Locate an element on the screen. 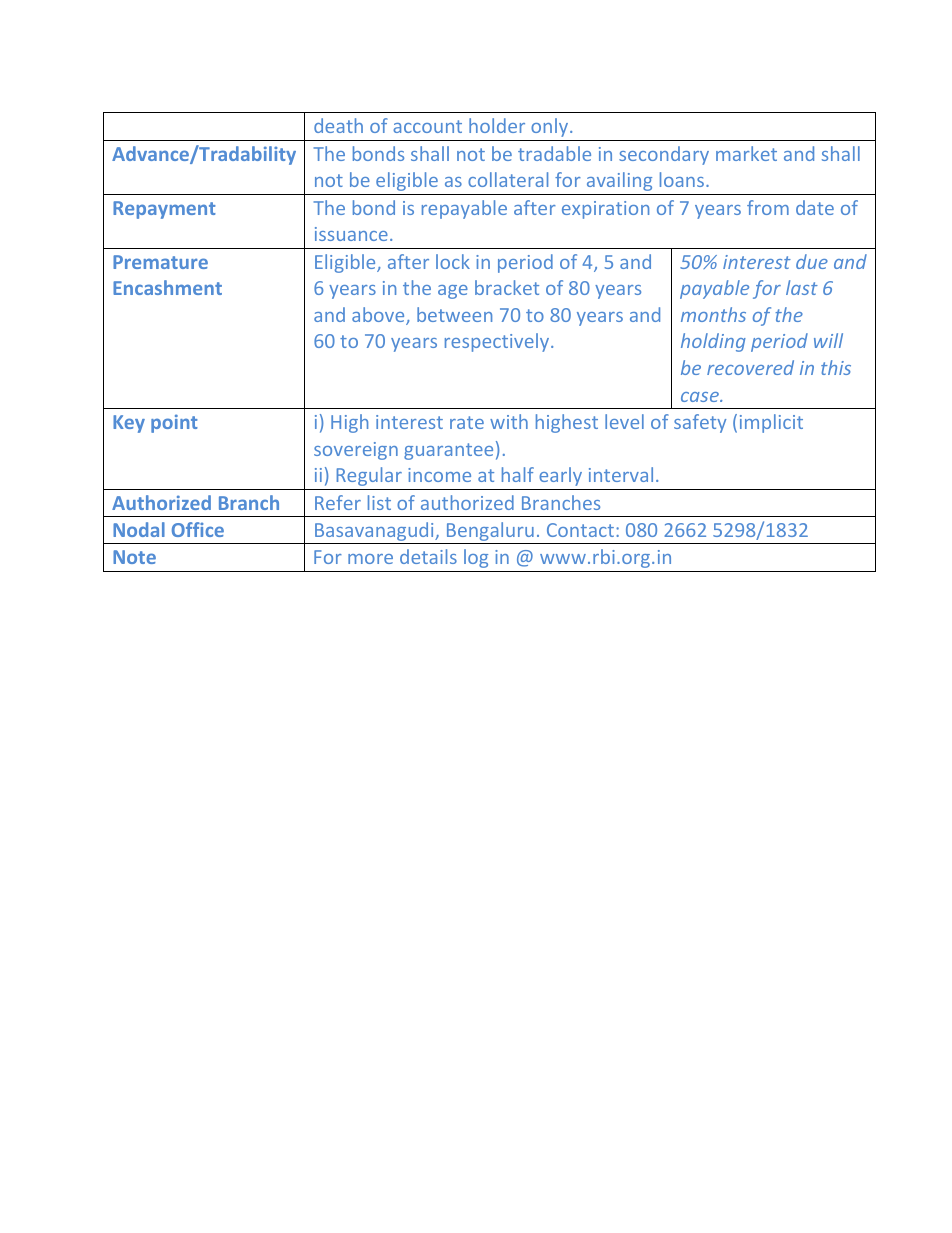 The image size is (952, 1233). death is located at coordinates (338, 125).
